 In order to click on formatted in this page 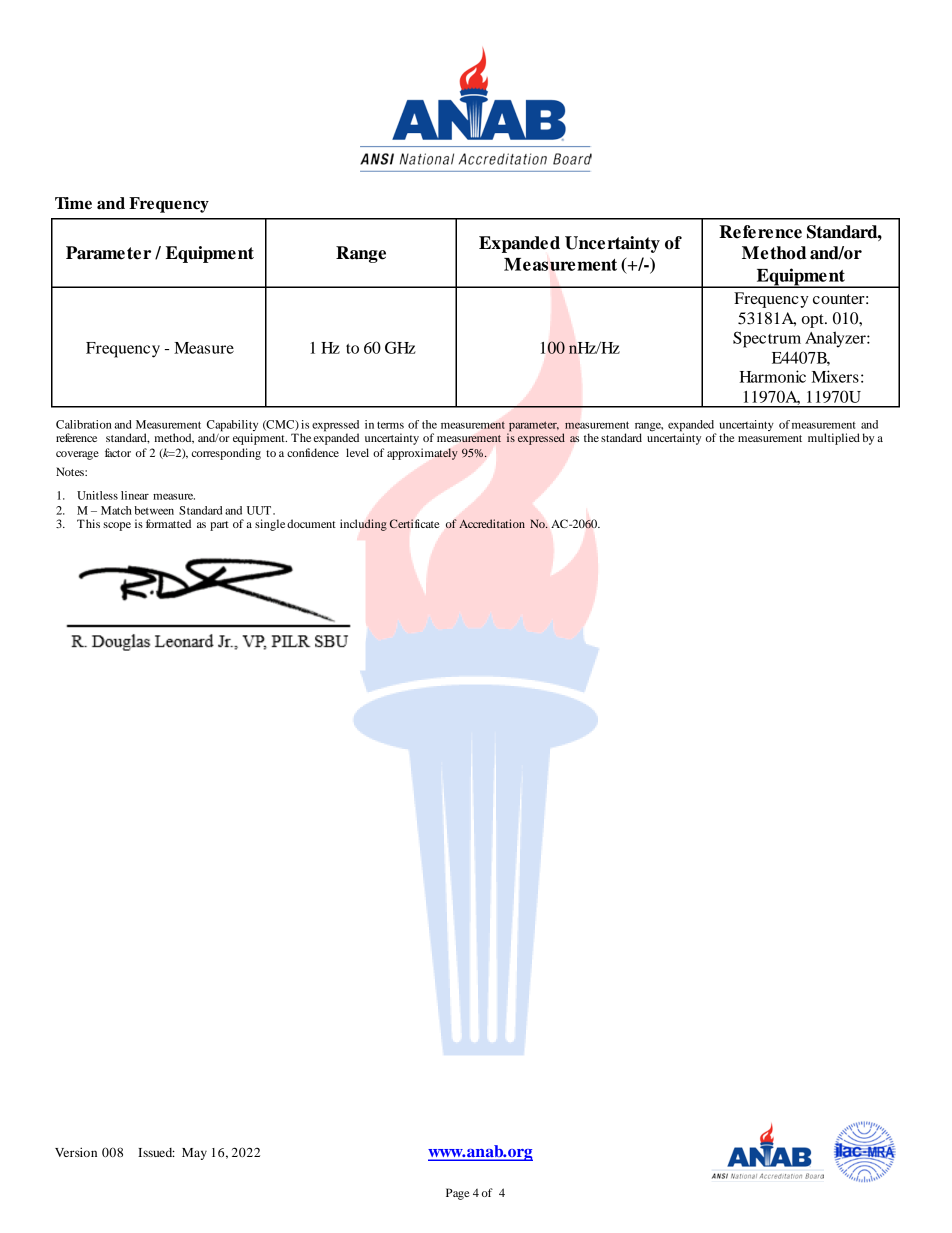, I will do `click(168, 523)`.
